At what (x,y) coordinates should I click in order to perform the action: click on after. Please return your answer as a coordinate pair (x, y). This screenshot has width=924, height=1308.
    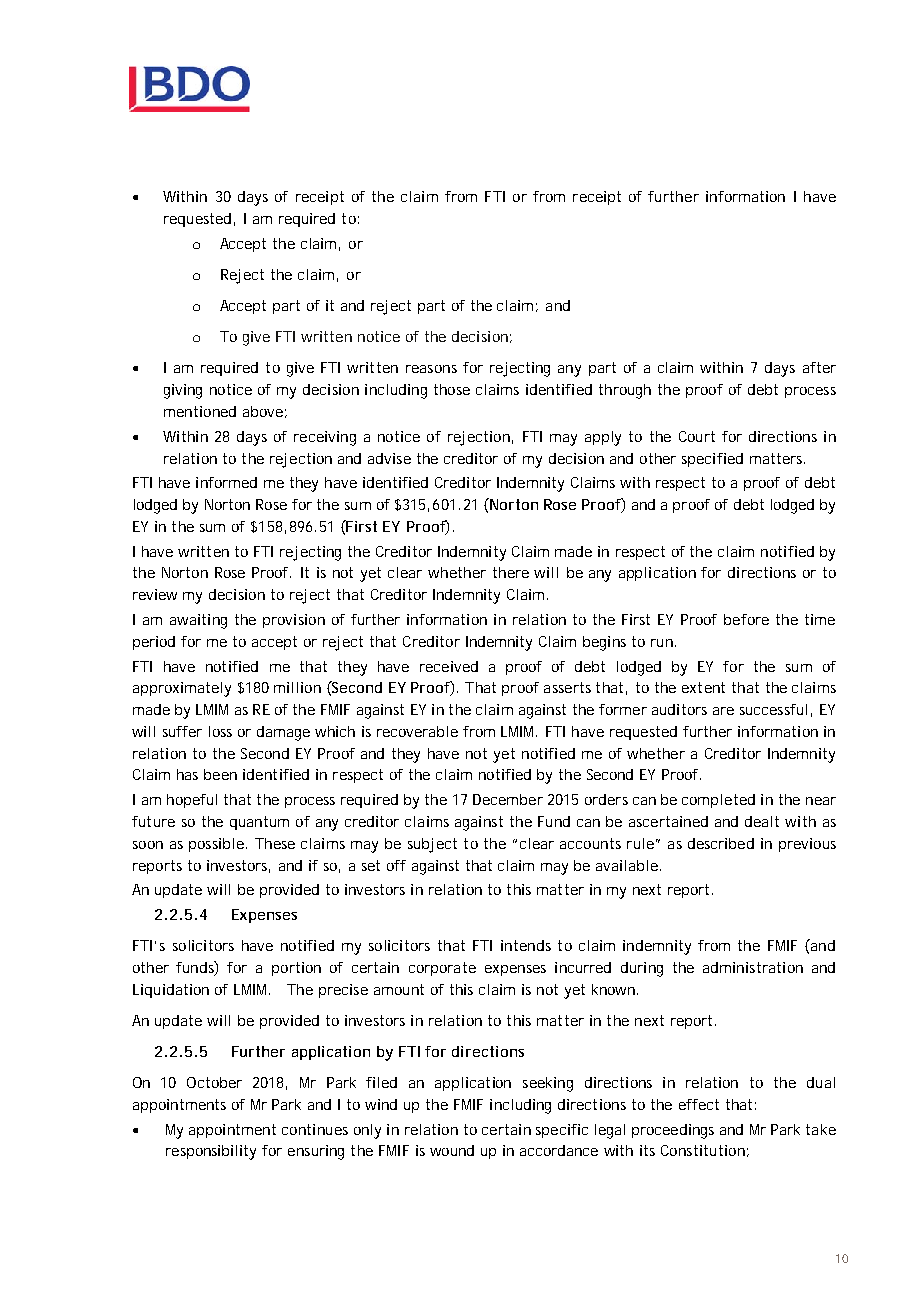
    Looking at the image, I should click on (819, 367).
